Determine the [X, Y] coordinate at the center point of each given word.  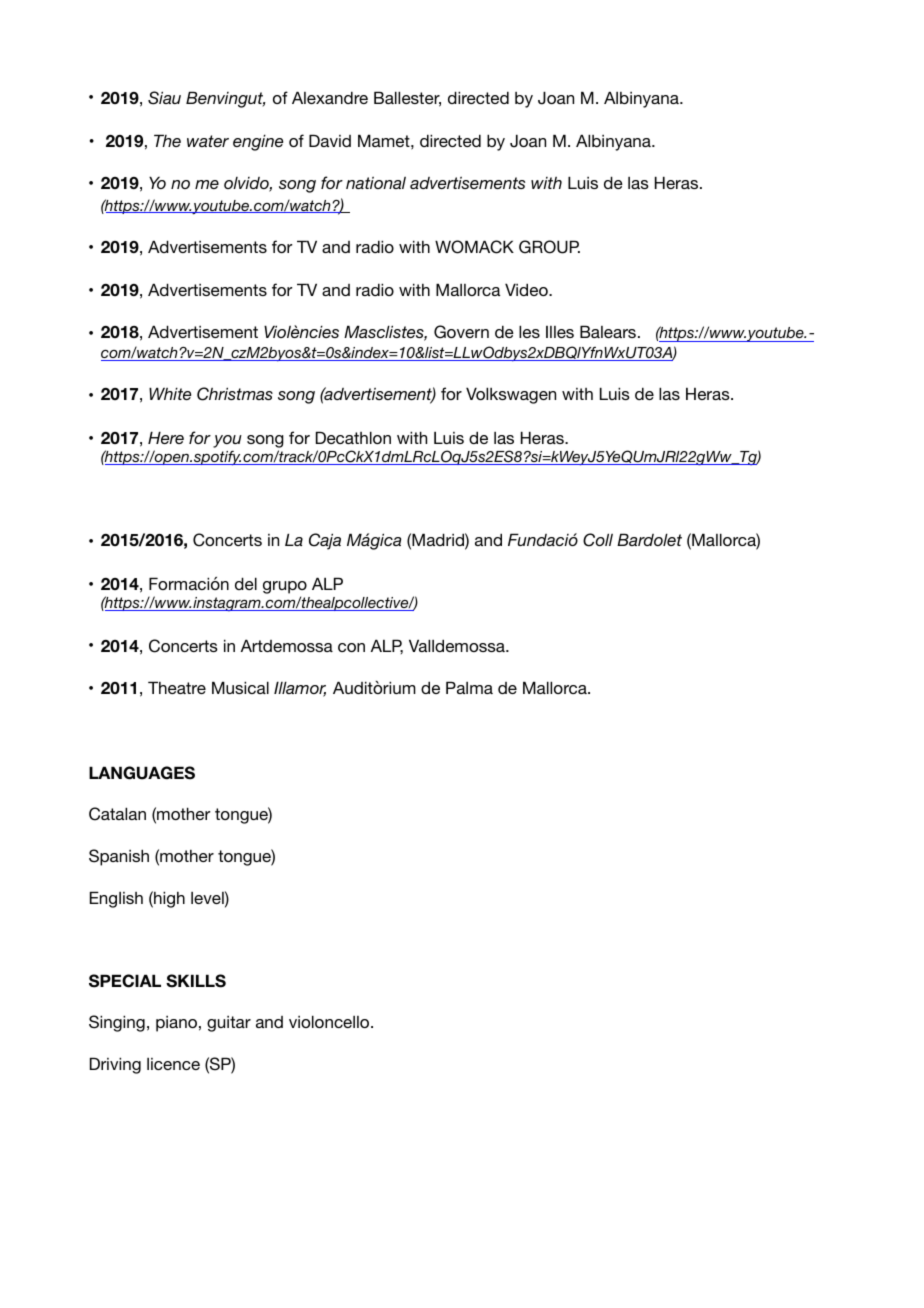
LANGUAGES [142, 773]
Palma [469, 687]
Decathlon [353, 437]
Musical [240, 687]
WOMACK [474, 247]
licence [173, 1064]
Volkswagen [511, 395]
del [246, 583]
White [170, 393]
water [208, 141]
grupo [285, 587]
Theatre [177, 687]
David [330, 140]
